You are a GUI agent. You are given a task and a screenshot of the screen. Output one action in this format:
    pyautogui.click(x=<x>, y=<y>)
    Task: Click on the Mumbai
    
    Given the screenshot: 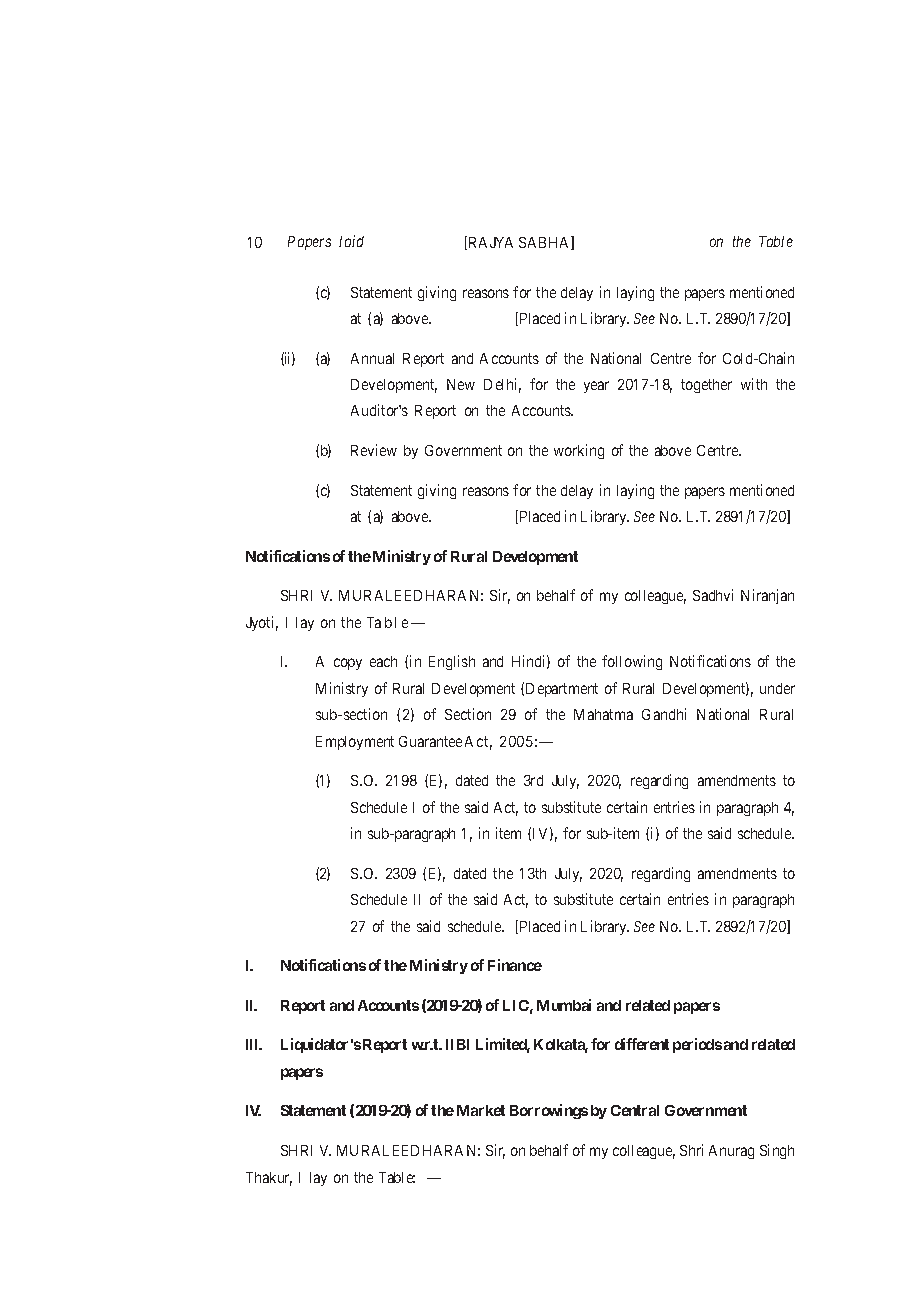 What is the action you would take?
    pyautogui.click(x=564, y=1005)
